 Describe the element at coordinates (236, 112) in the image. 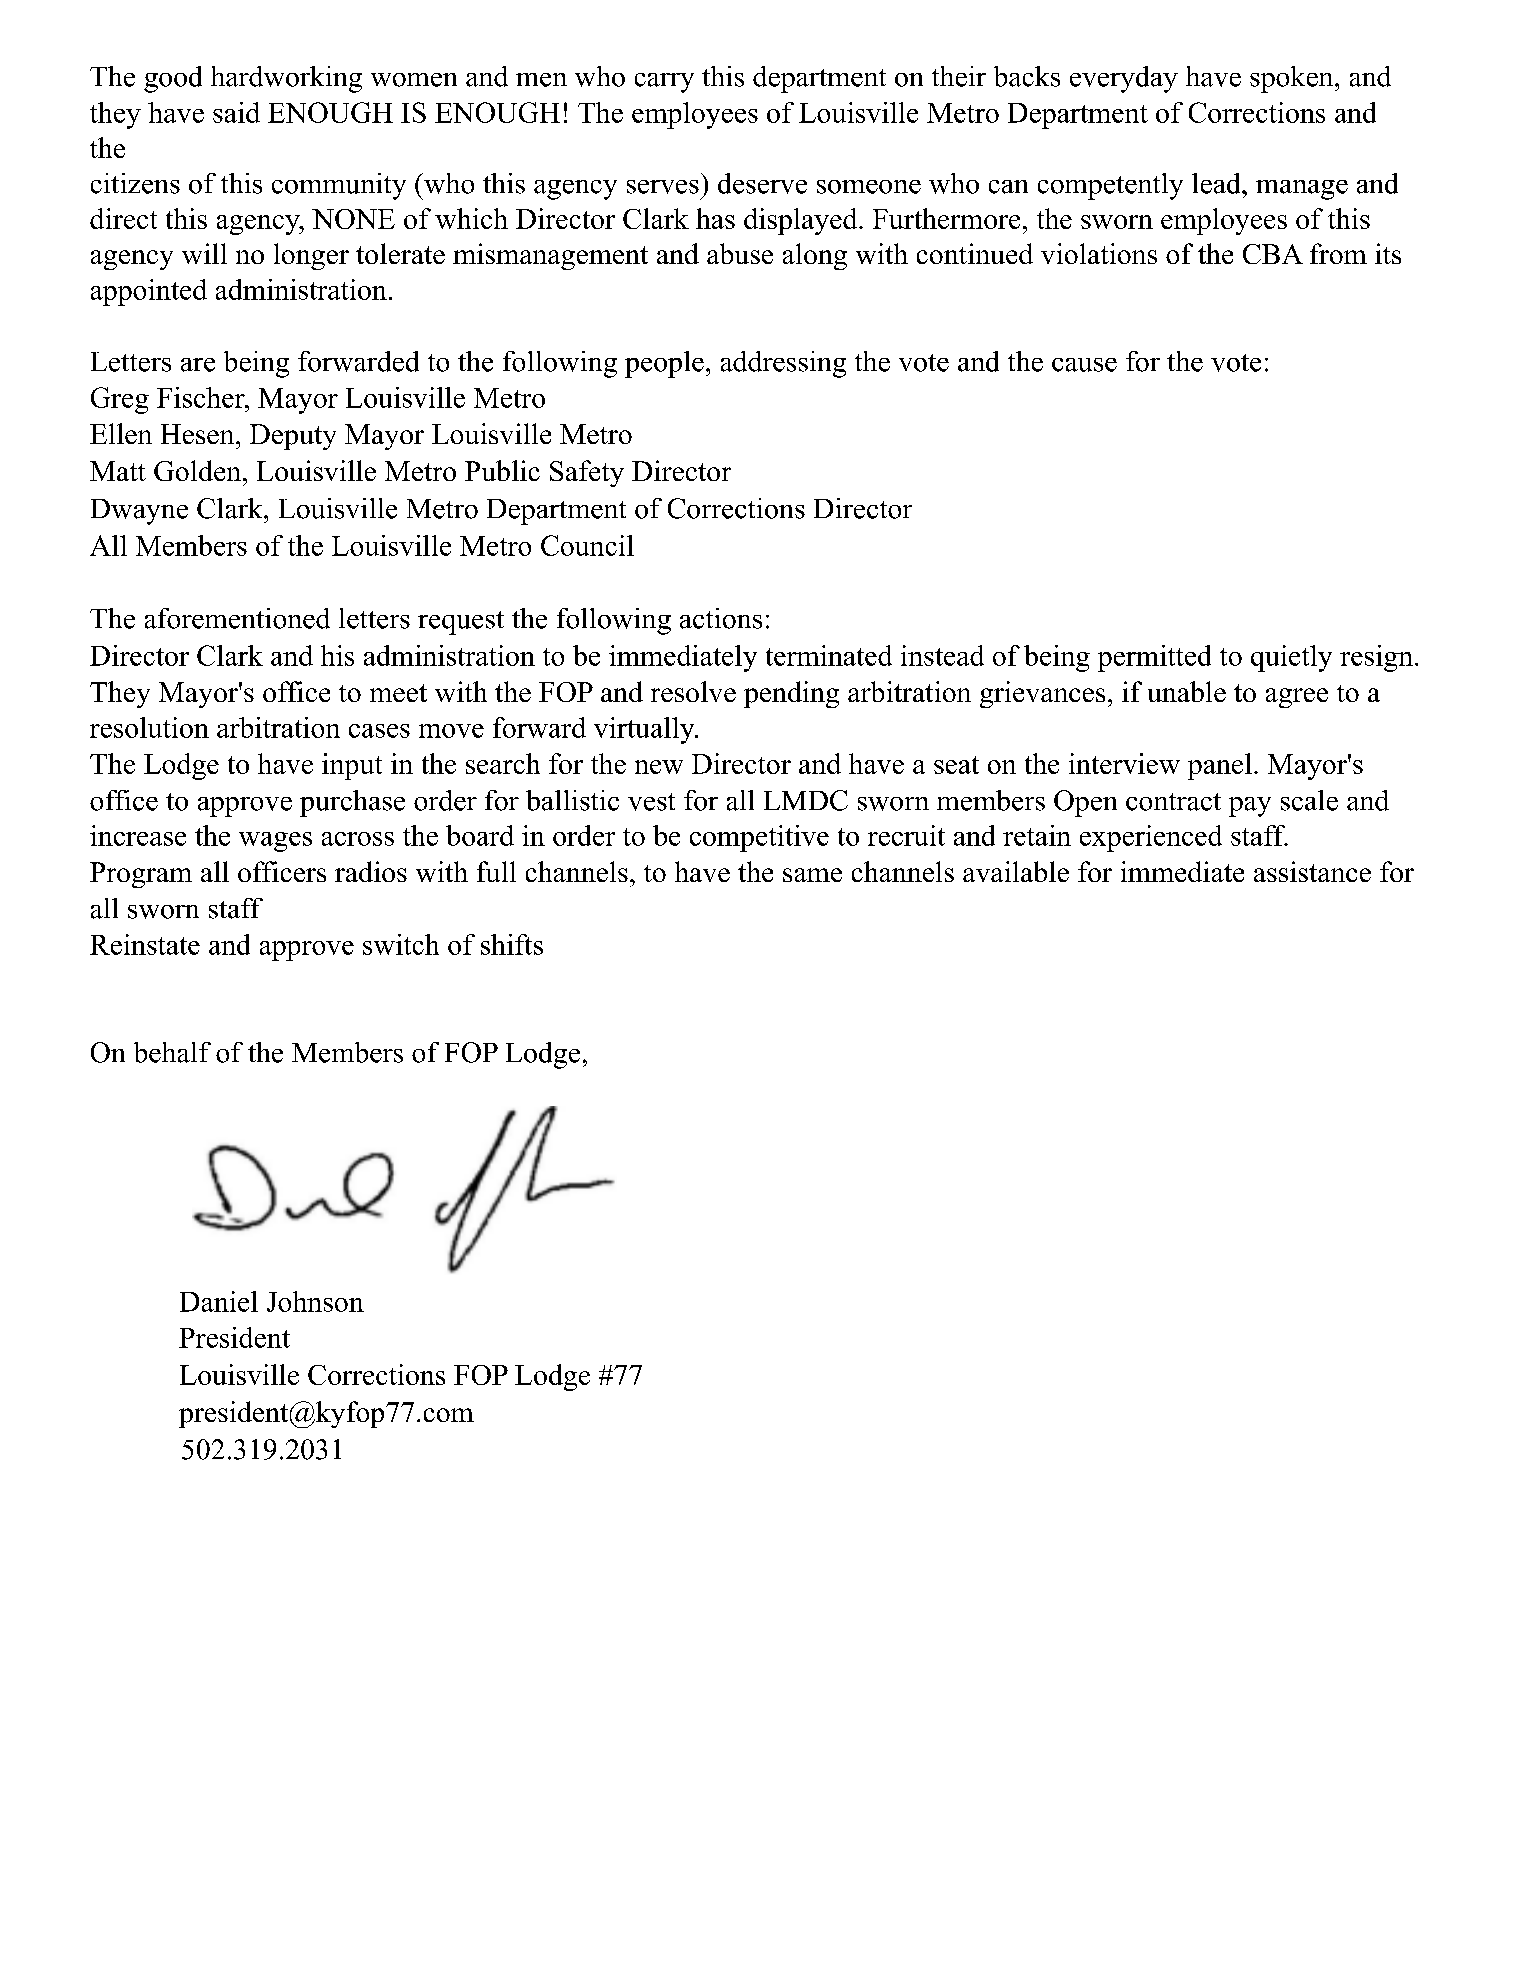

I see `said` at that location.
